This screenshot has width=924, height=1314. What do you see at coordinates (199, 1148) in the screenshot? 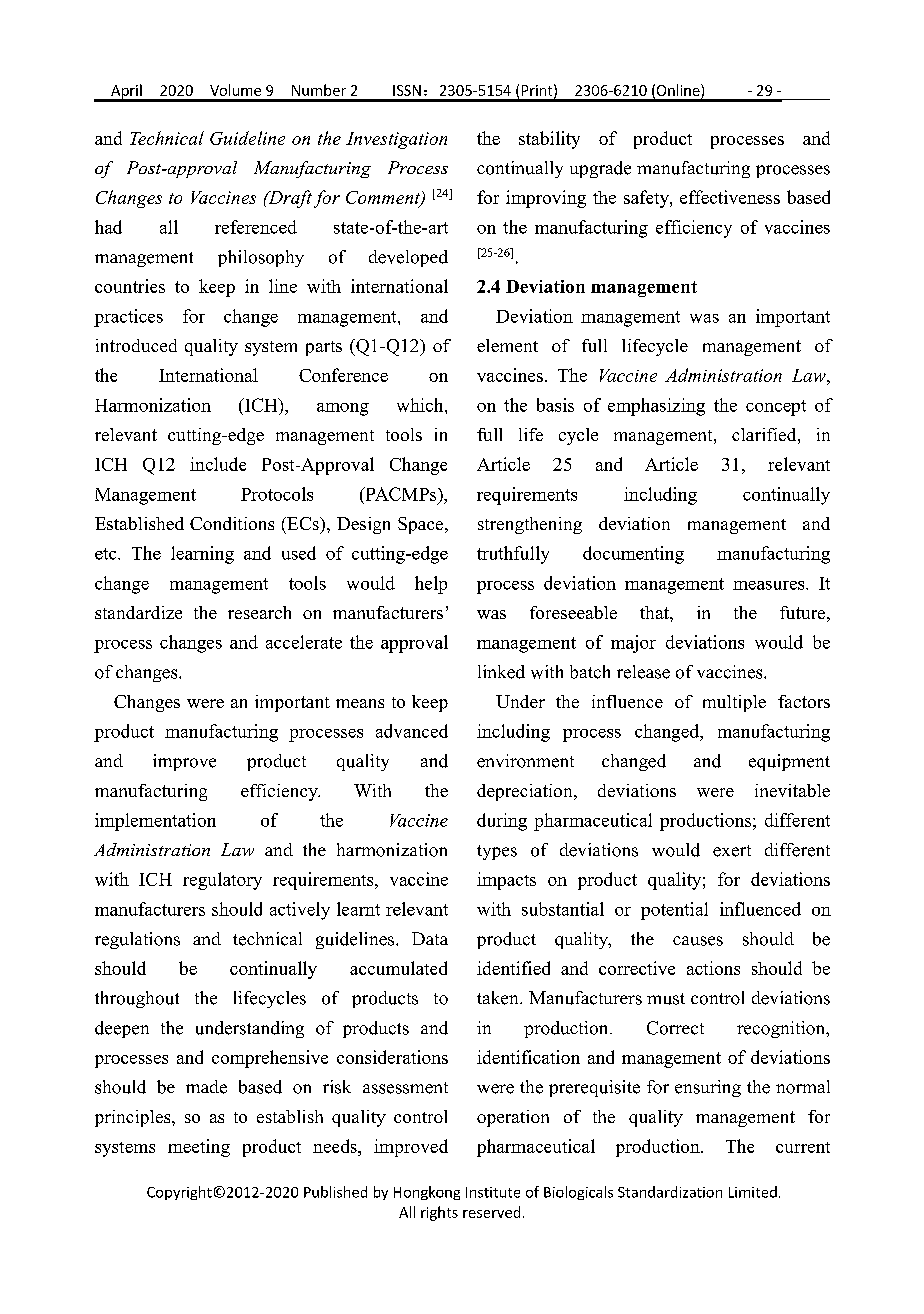
I see `meeting` at bounding box center [199, 1148].
